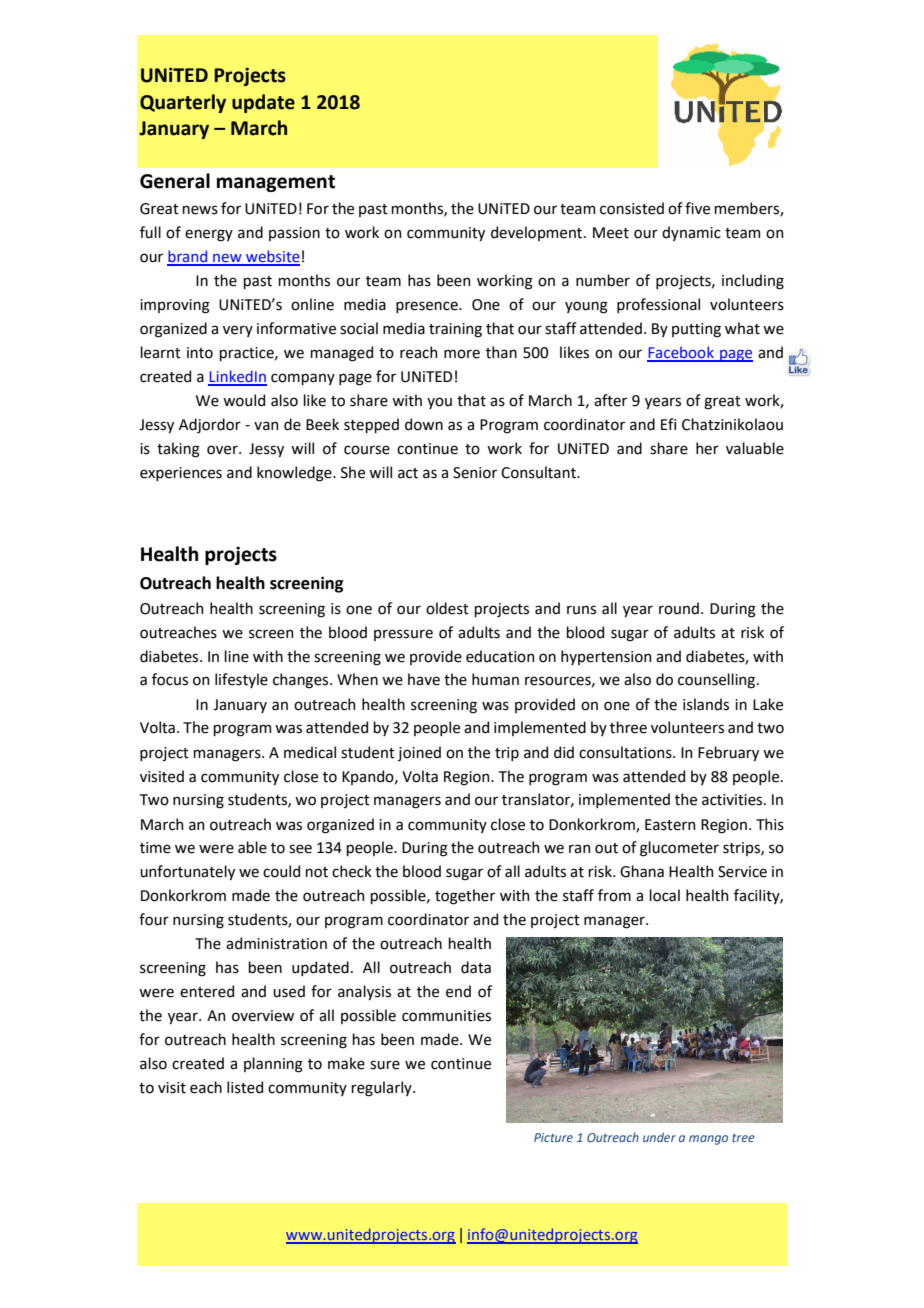 This screenshot has height=1308, width=924. Describe the element at coordinates (382, 1089) in the screenshot. I see `regularly` at that location.
